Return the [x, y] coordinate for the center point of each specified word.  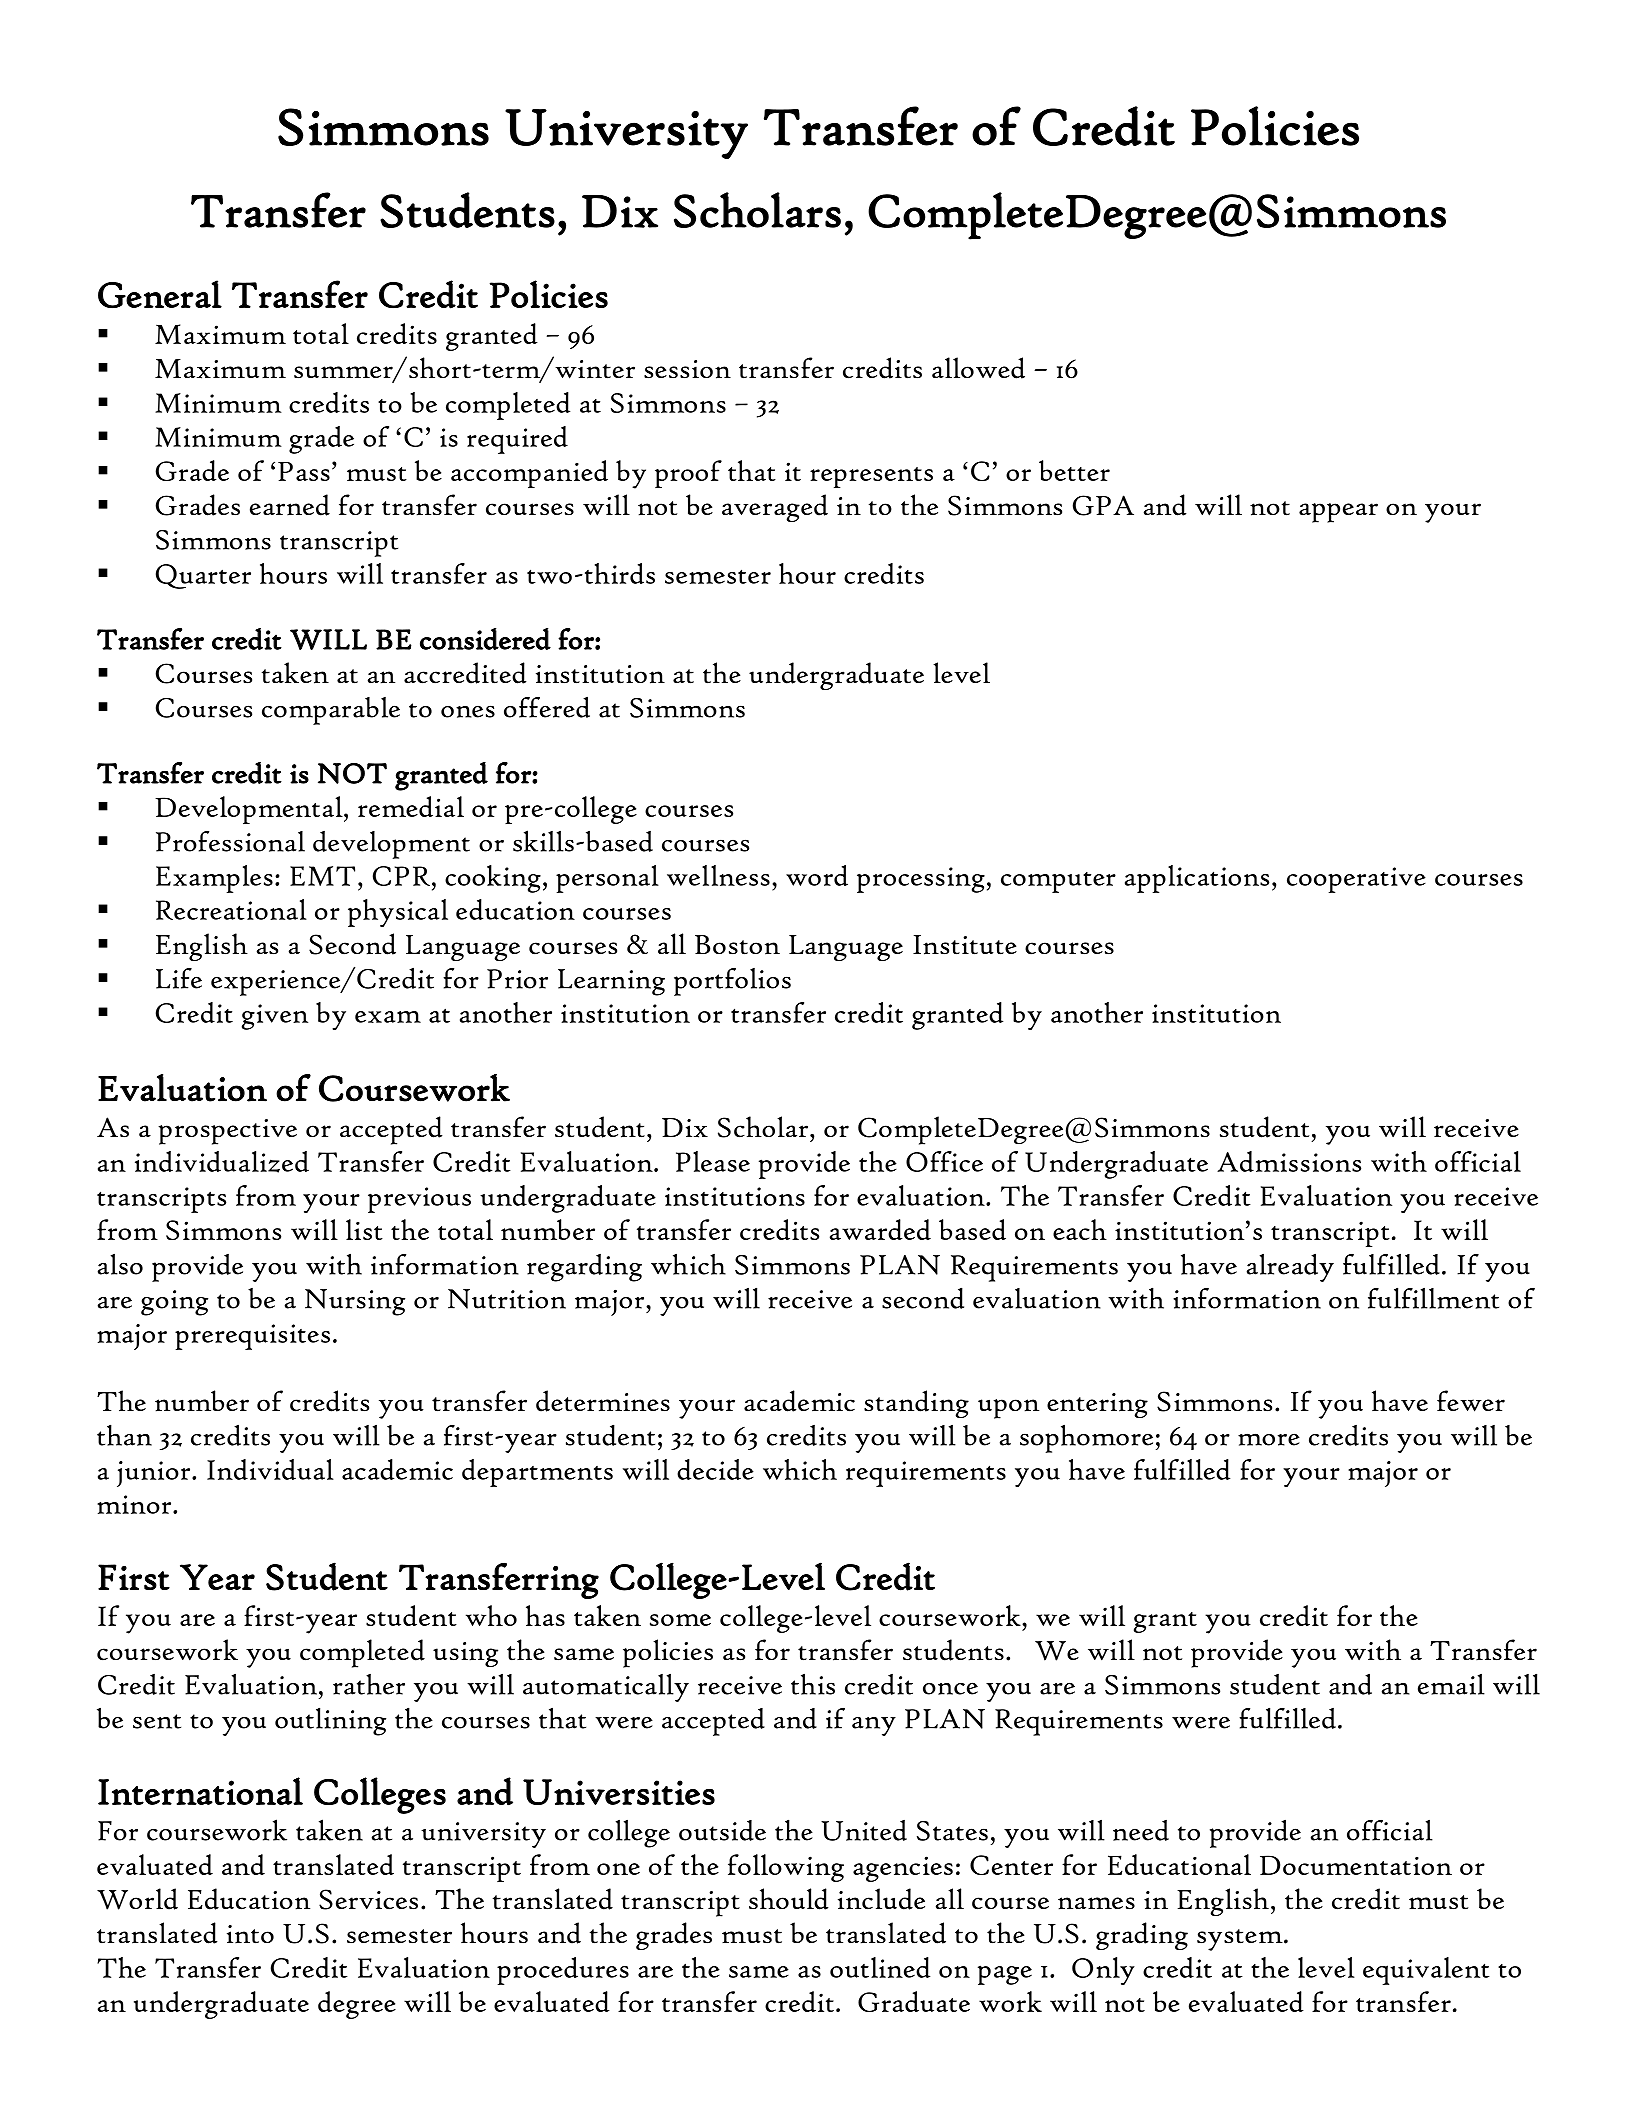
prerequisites [252, 1337]
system [1241, 1940]
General [160, 294]
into [250, 1934]
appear [1338, 513]
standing [916, 1404]
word [817, 875]
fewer [1471, 1401]
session [687, 369]
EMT [322, 876]
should [789, 1899]
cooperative [1356, 880]
